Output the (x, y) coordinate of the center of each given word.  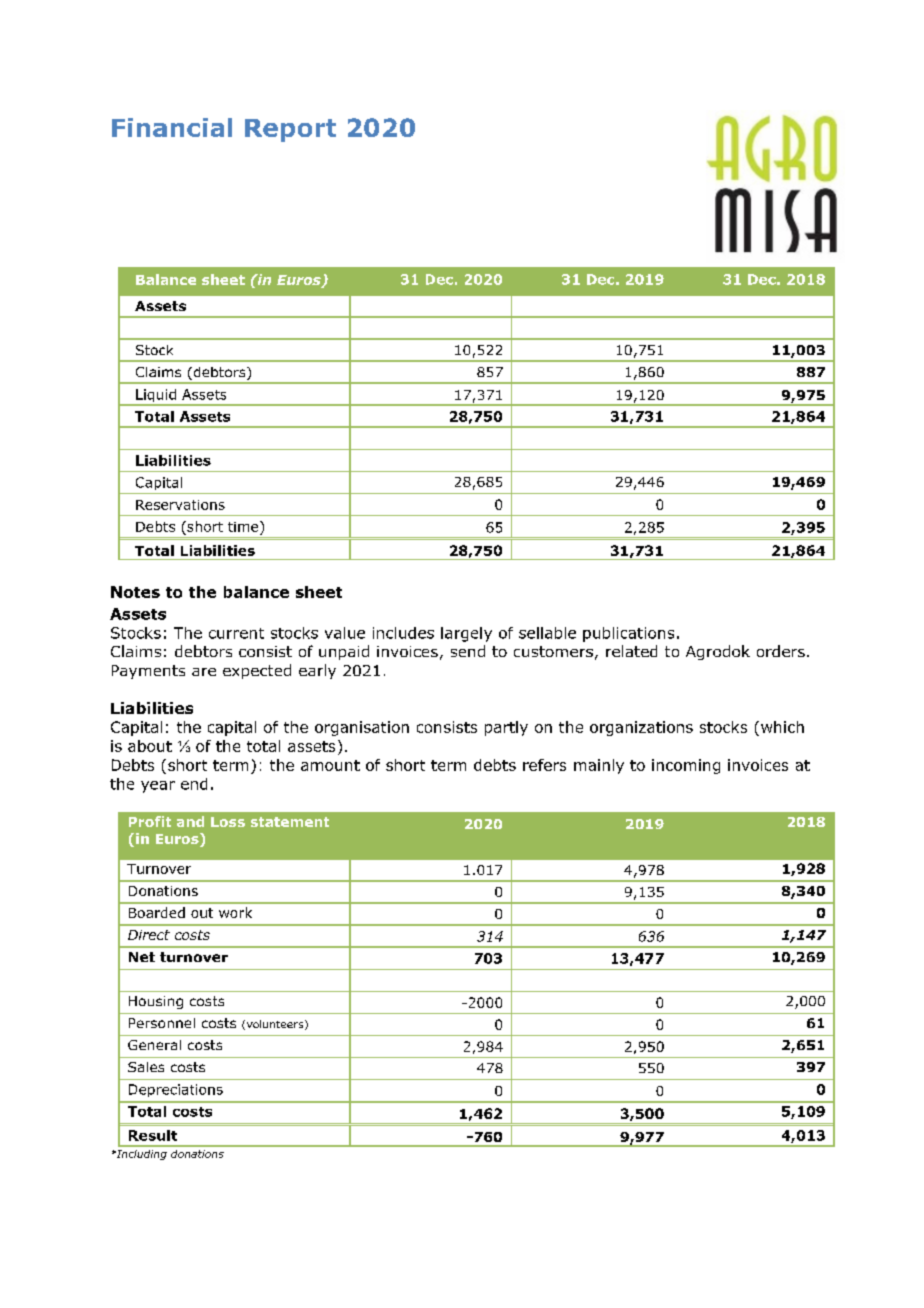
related (631, 651)
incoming (686, 766)
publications (628, 634)
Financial (172, 127)
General (154, 1045)
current (236, 633)
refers (544, 765)
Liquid (156, 397)
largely (466, 634)
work (235, 912)
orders (781, 651)
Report (290, 130)
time (244, 526)
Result (153, 1135)
